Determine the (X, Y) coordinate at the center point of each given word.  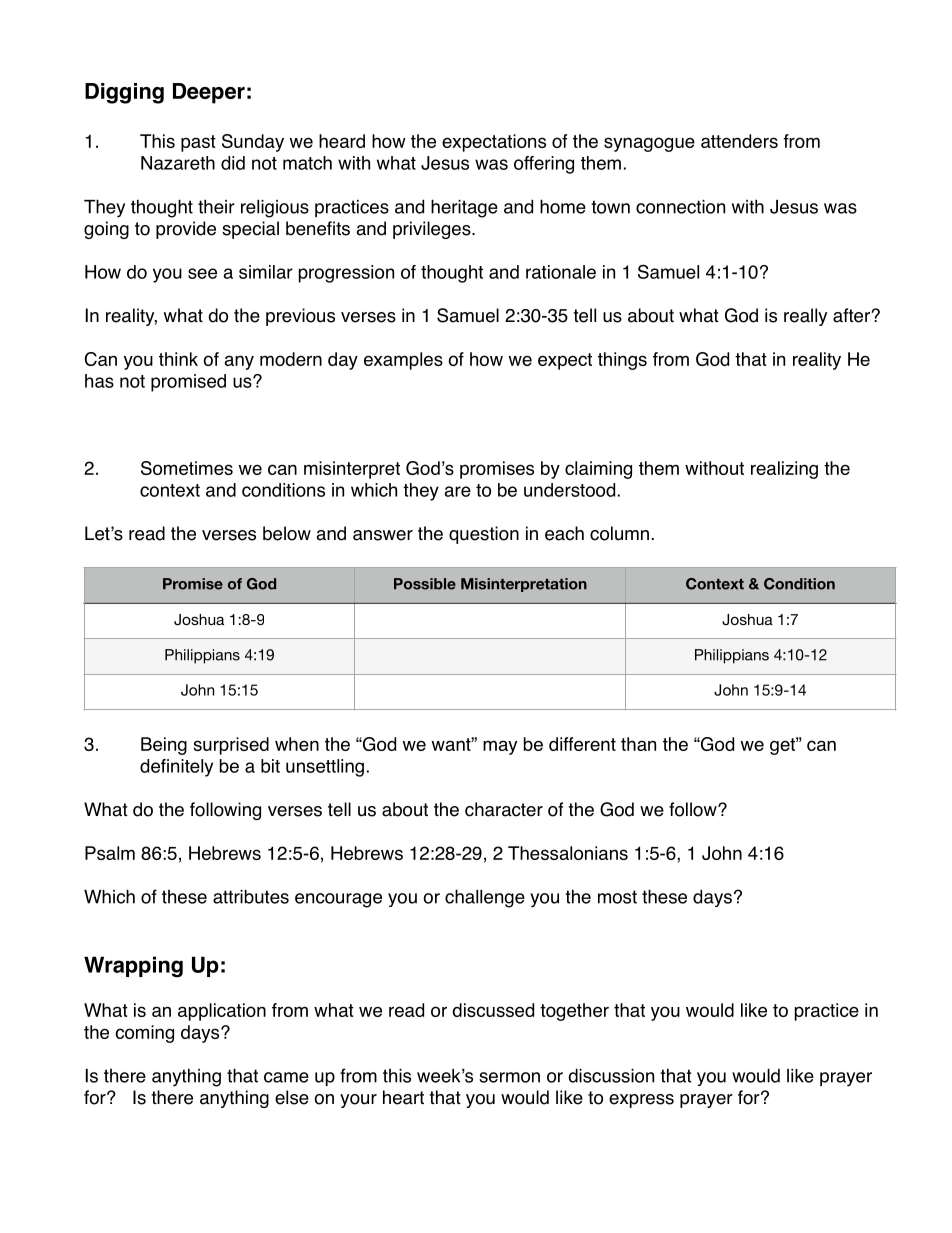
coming (144, 1034)
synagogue (649, 144)
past (198, 143)
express (641, 1101)
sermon (509, 1077)
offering (544, 165)
